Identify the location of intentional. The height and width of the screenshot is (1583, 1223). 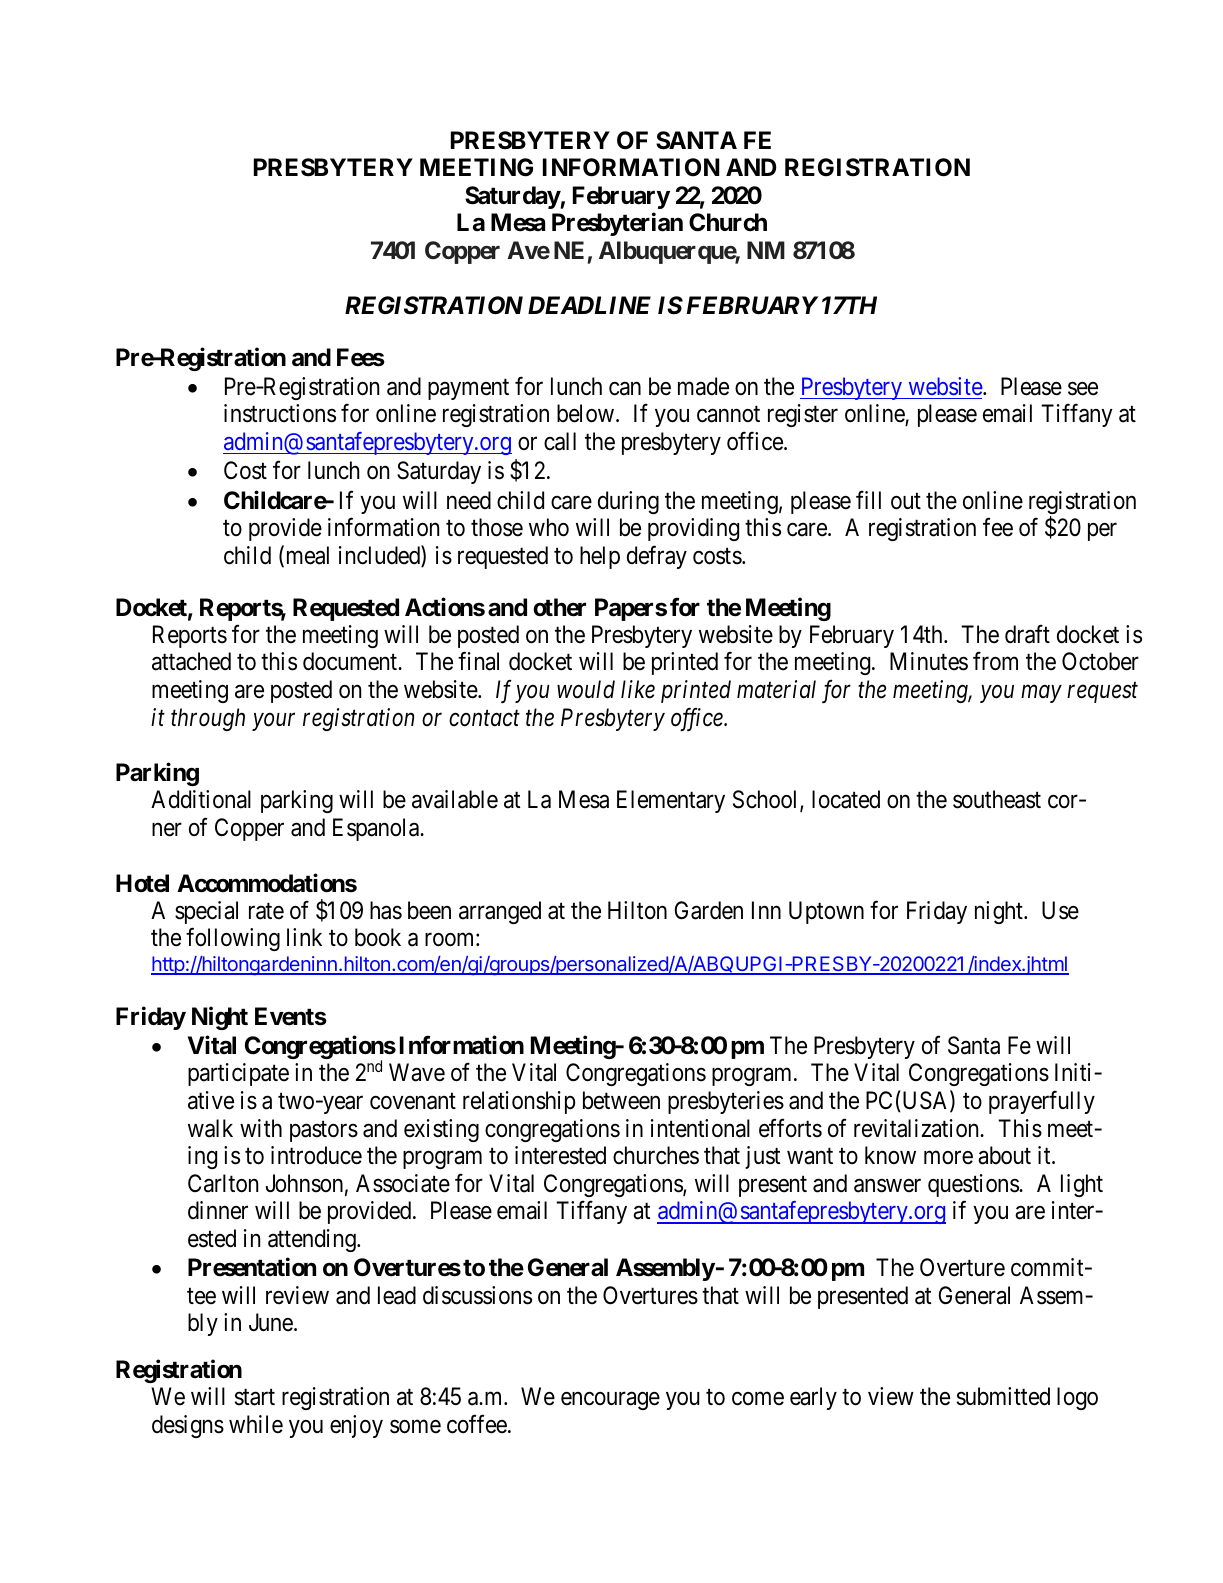
(700, 1128).
